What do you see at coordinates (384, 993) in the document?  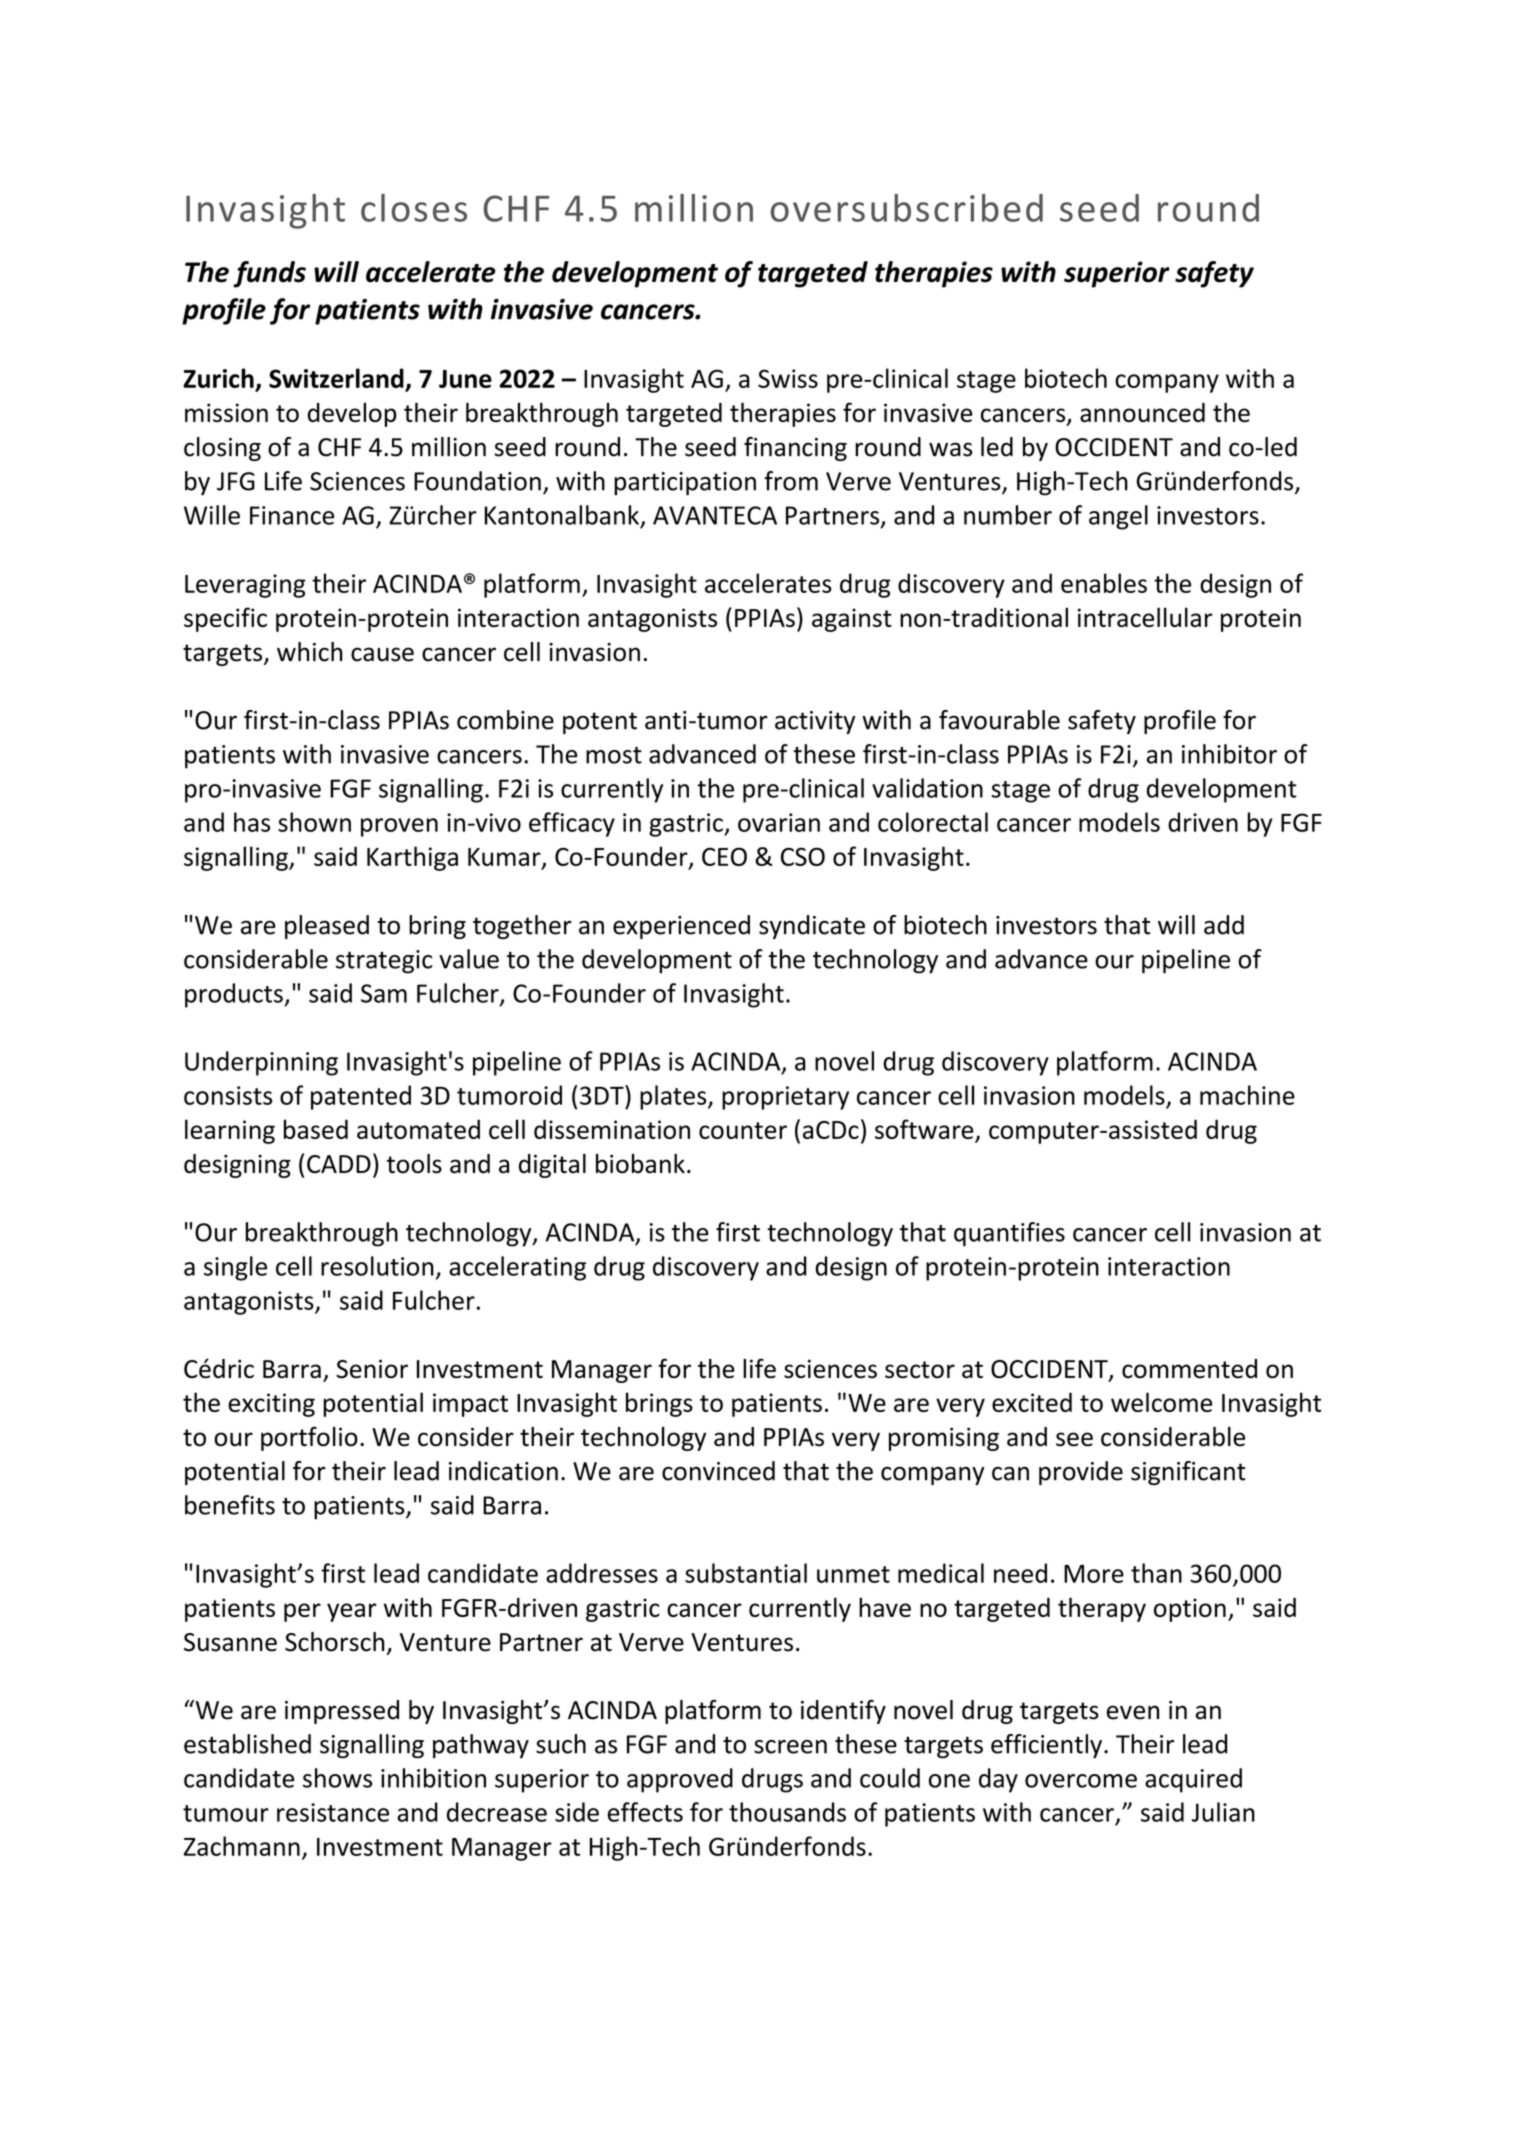 I see `Sam` at bounding box center [384, 993].
